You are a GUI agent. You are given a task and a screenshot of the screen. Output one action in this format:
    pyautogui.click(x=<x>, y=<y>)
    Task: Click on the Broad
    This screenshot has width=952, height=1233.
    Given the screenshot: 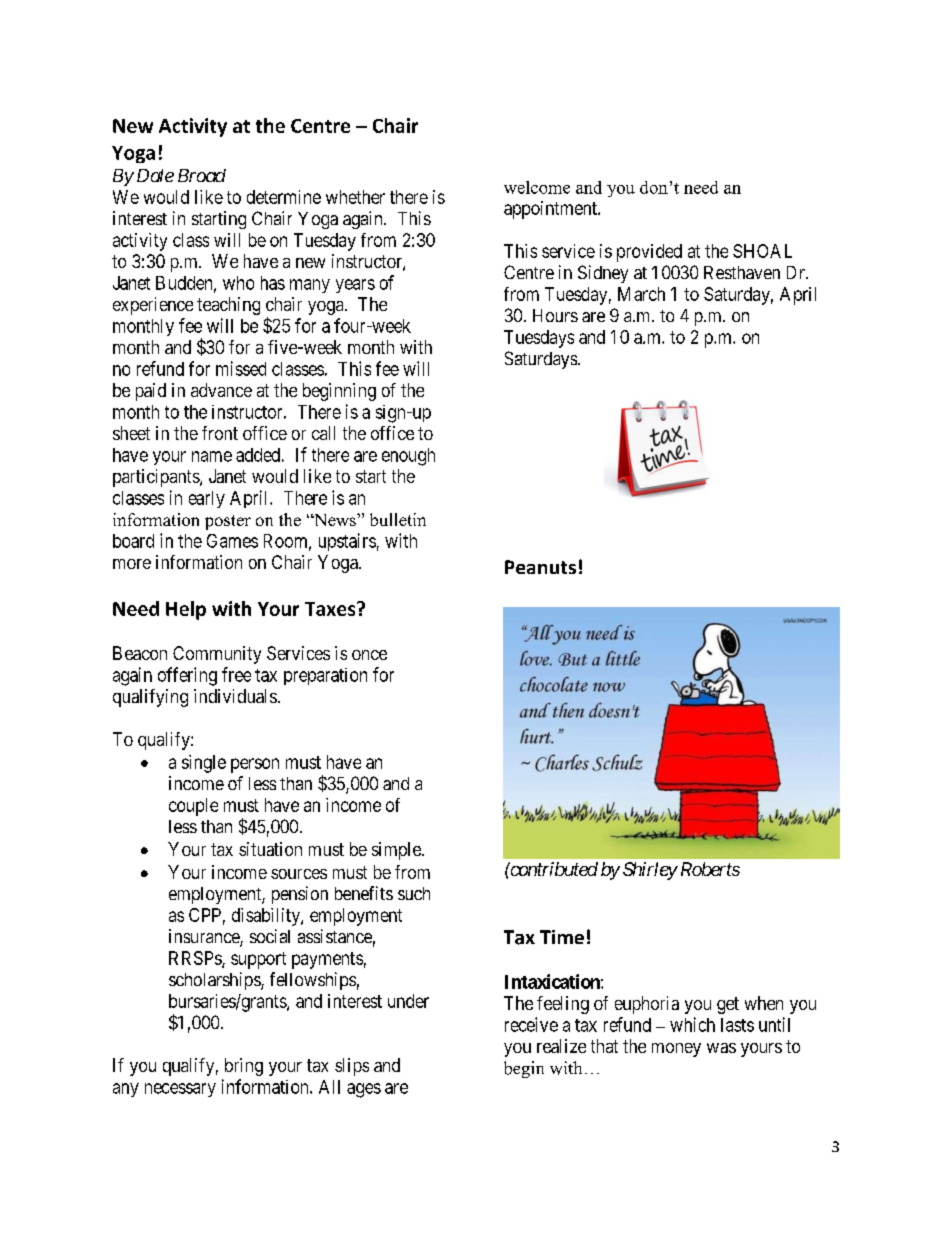 What is the action you would take?
    pyautogui.click(x=202, y=175)
